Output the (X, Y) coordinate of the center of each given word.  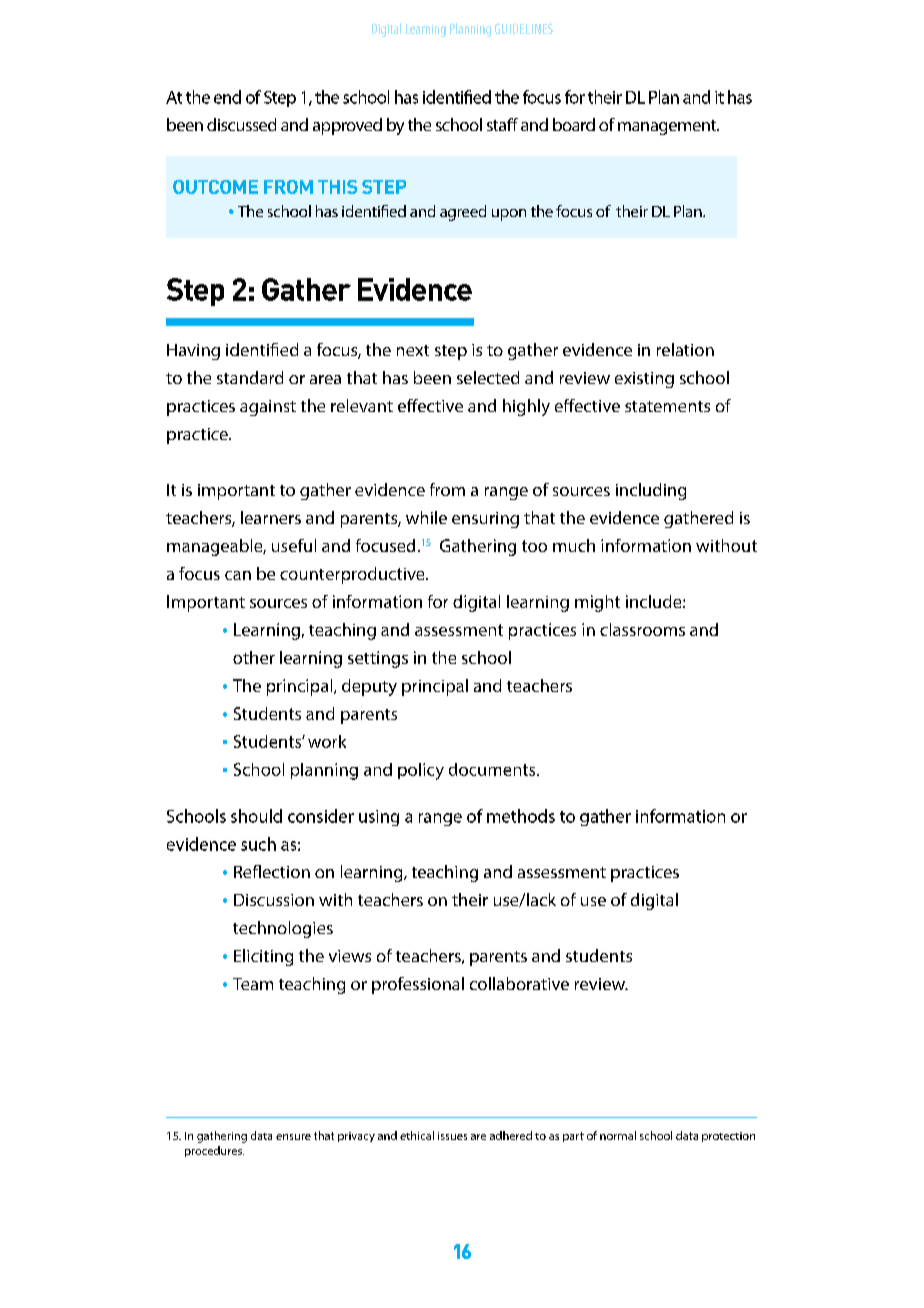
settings (378, 659)
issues (452, 1136)
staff (502, 124)
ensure (293, 1137)
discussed (241, 124)
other (254, 657)
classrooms (642, 629)
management (668, 127)
